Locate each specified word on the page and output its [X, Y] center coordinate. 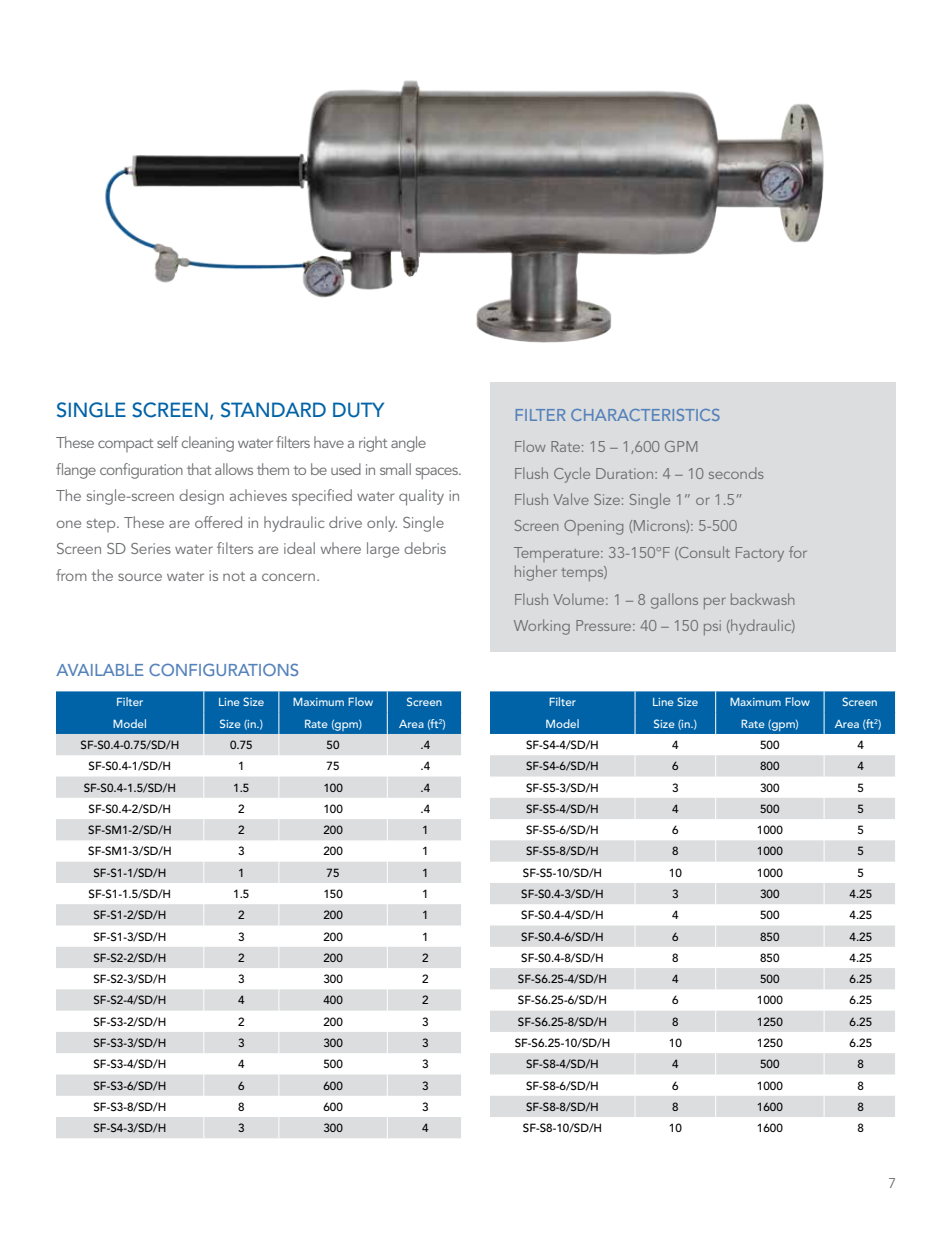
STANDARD [273, 410]
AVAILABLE [100, 670]
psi [712, 627]
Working [542, 627]
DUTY [358, 410]
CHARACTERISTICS [645, 415]
